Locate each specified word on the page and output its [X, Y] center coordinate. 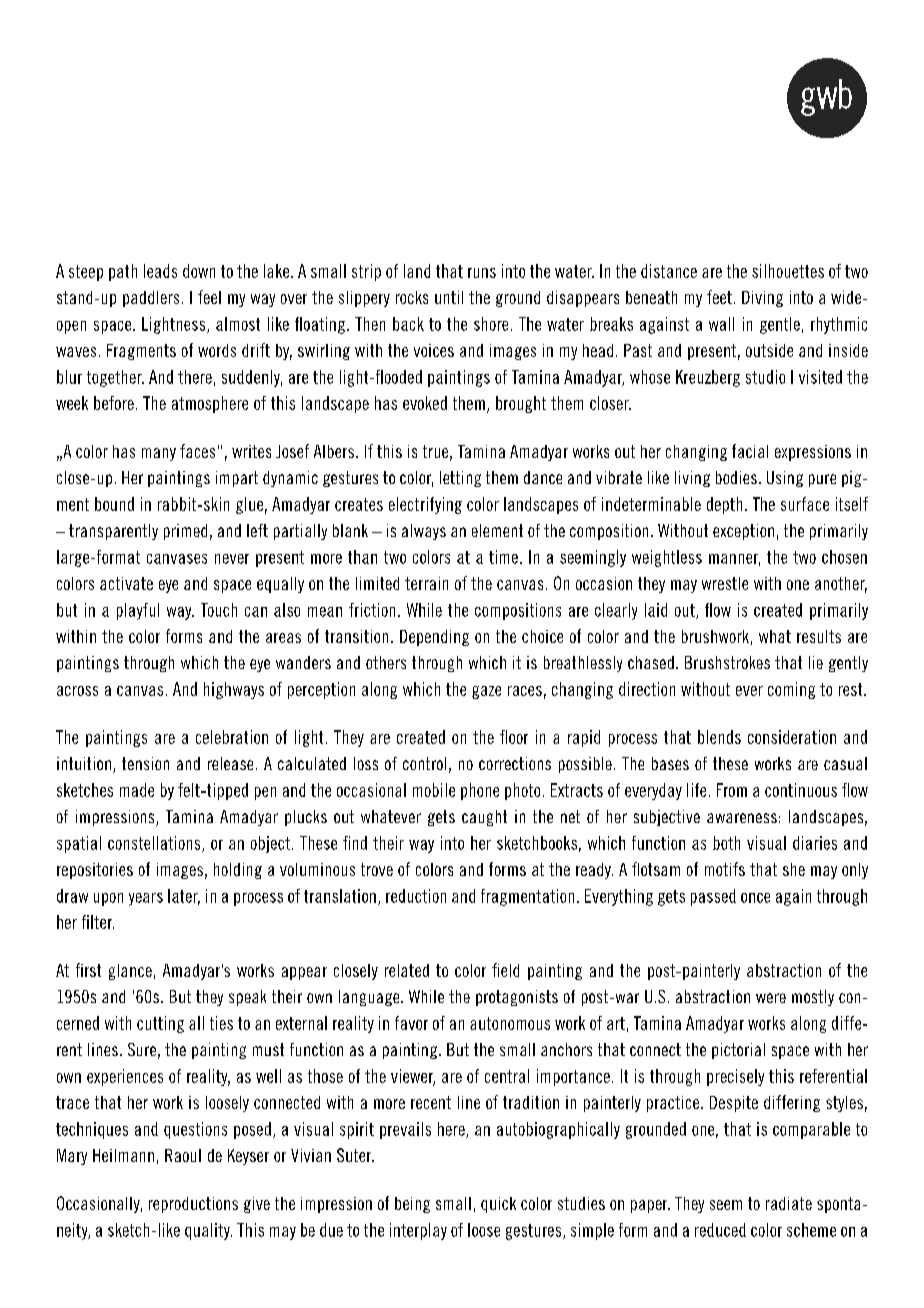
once [755, 898]
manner [734, 560]
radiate [789, 1203]
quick [498, 1205]
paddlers [151, 299]
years [146, 899]
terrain [426, 583]
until [449, 297]
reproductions [193, 1205]
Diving [762, 299]
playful [138, 611]
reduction [416, 896]
